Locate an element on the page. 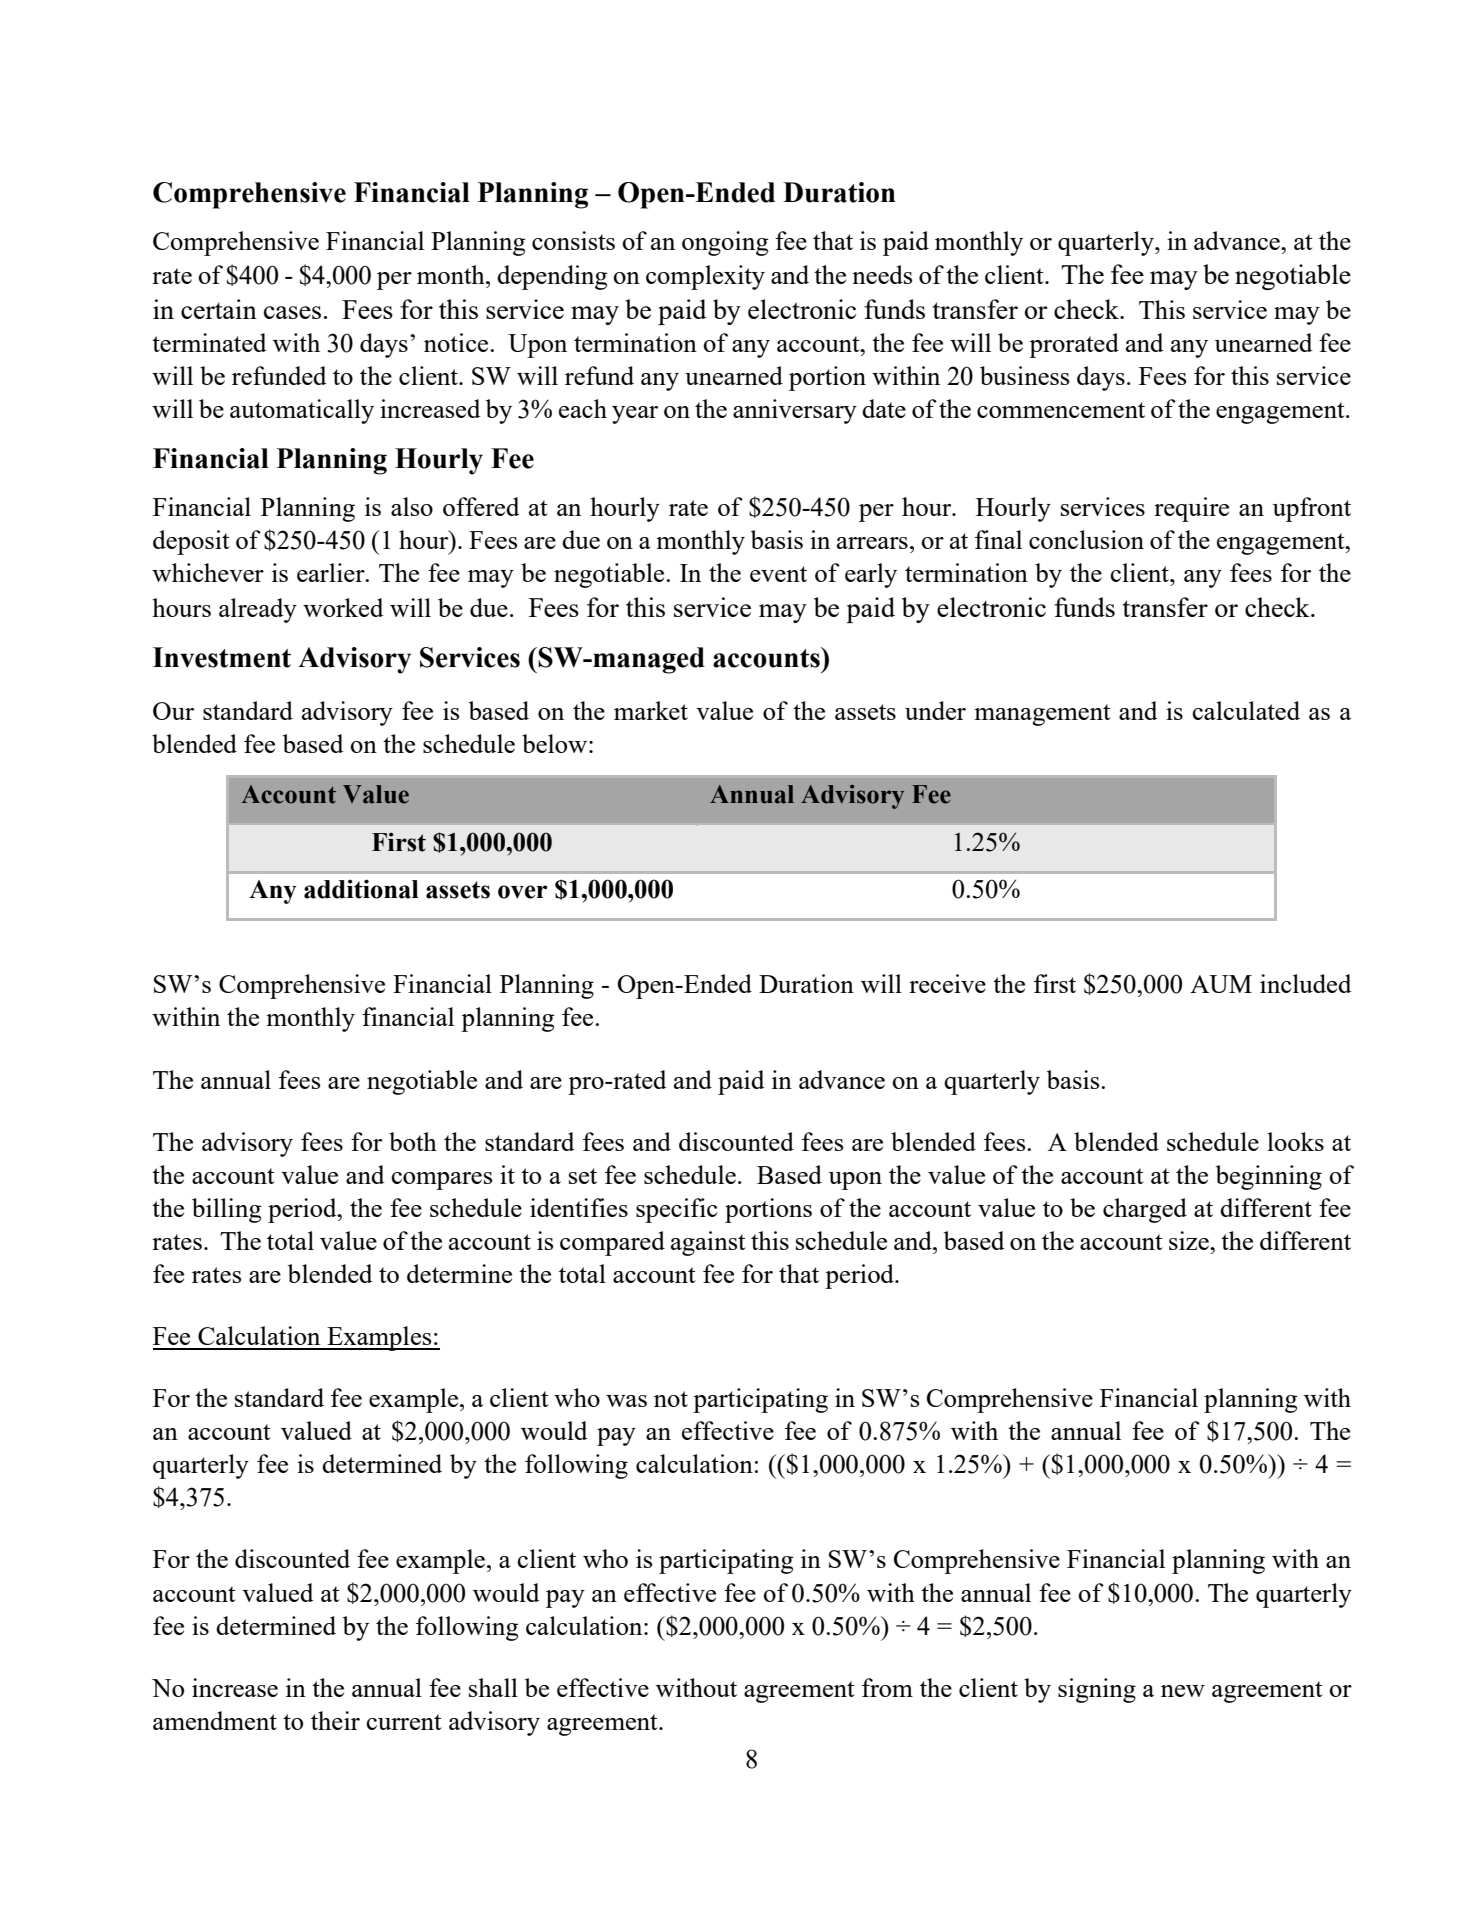 The image size is (1482, 1918). against is located at coordinates (708, 1243).
